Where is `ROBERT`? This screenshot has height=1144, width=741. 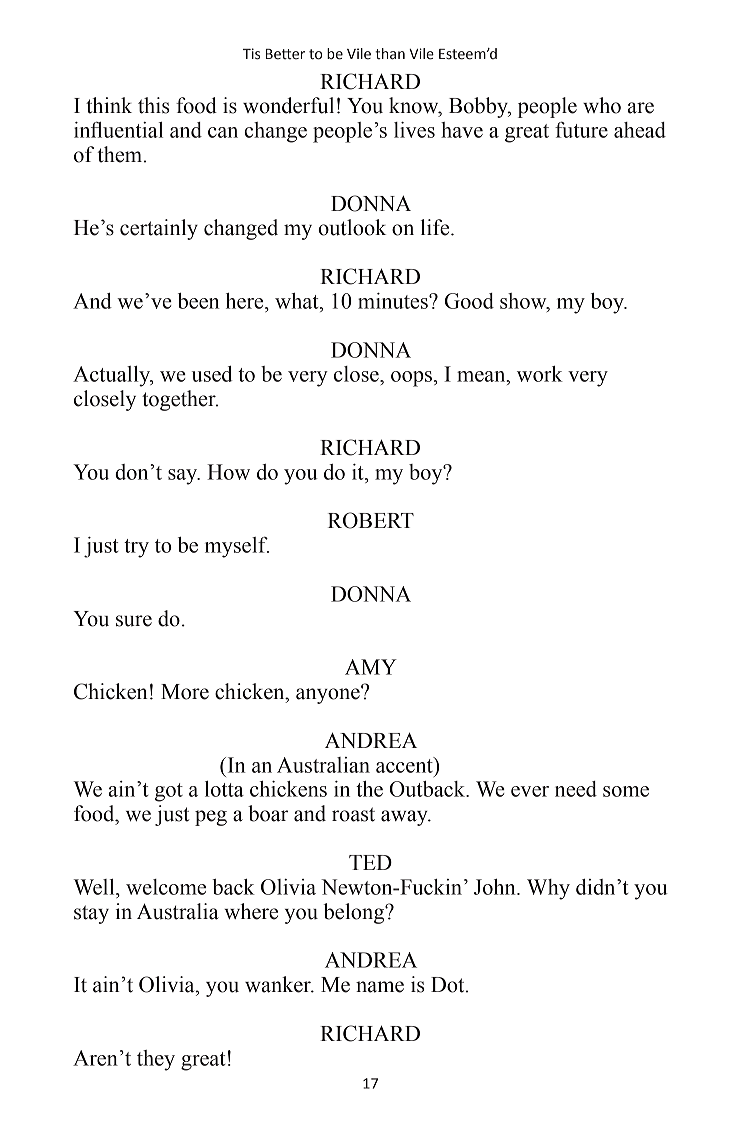 ROBERT is located at coordinates (371, 520).
